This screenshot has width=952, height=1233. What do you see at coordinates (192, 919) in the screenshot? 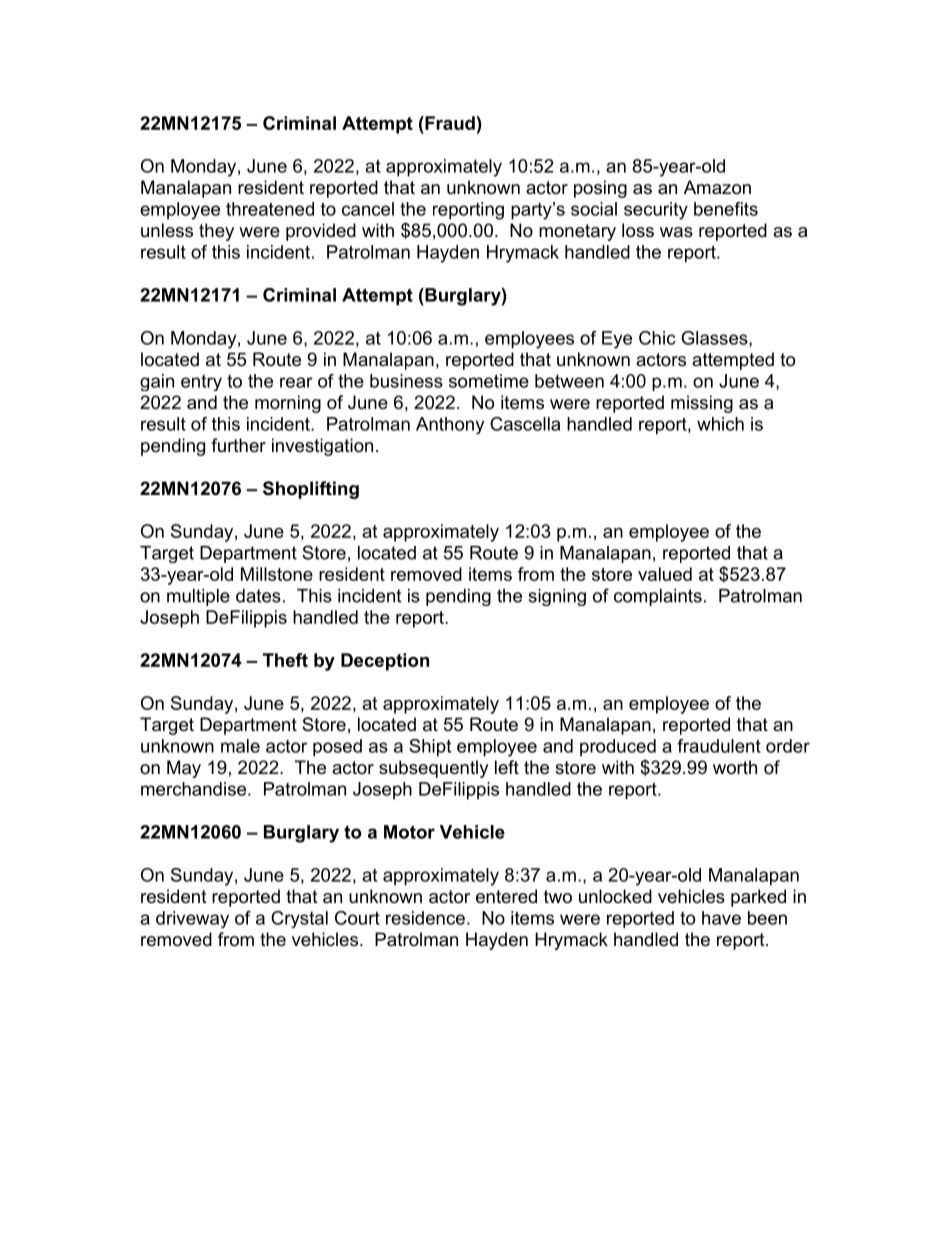
I see `driveway` at bounding box center [192, 919].
